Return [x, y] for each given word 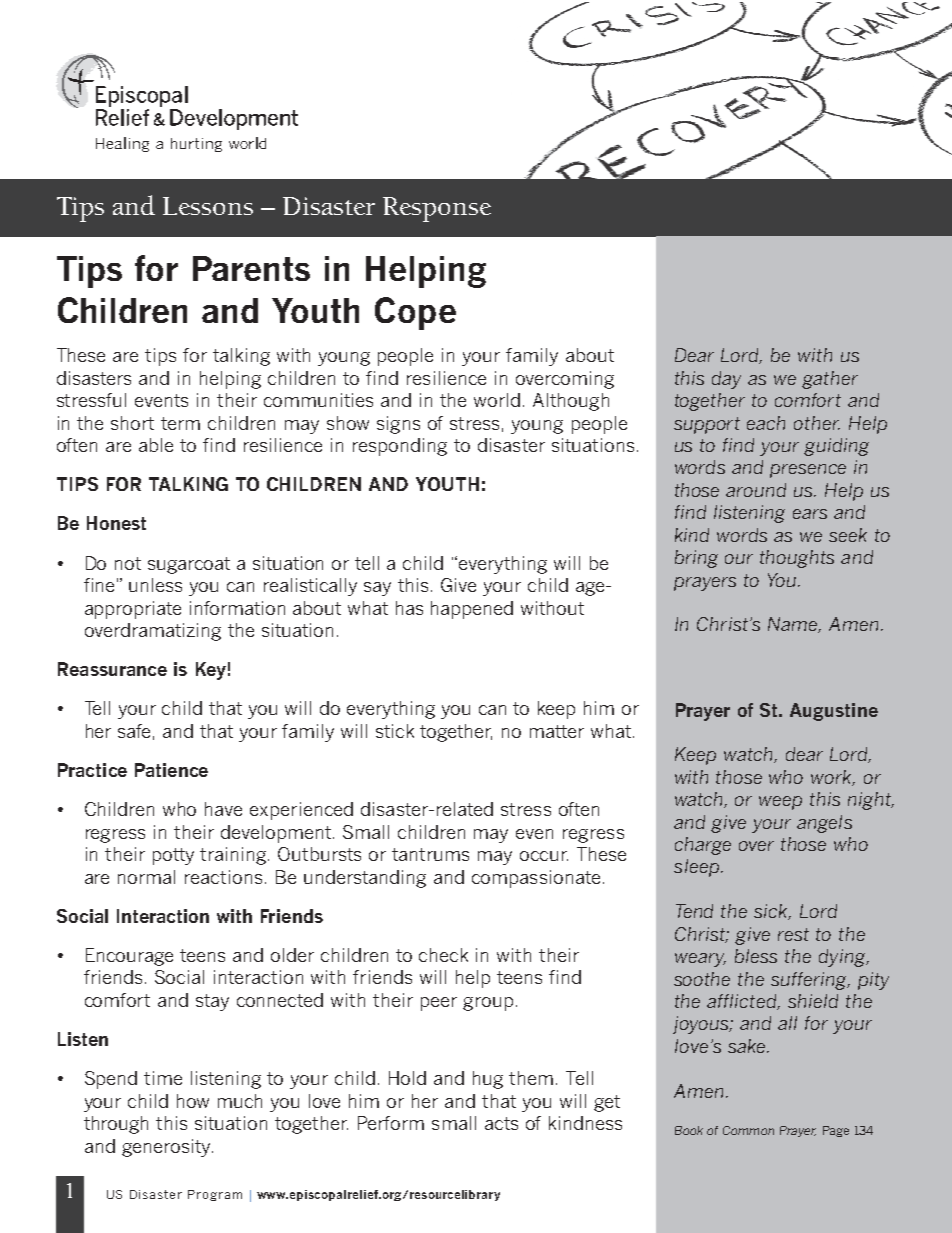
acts [501, 1123]
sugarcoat [189, 565]
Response [437, 209]
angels [824, 824]
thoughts [797, 559]
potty [173, 856]
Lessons [208, 206]
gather [830, 380]
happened [472, 610]
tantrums [430, 854]
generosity [167, 1148]
